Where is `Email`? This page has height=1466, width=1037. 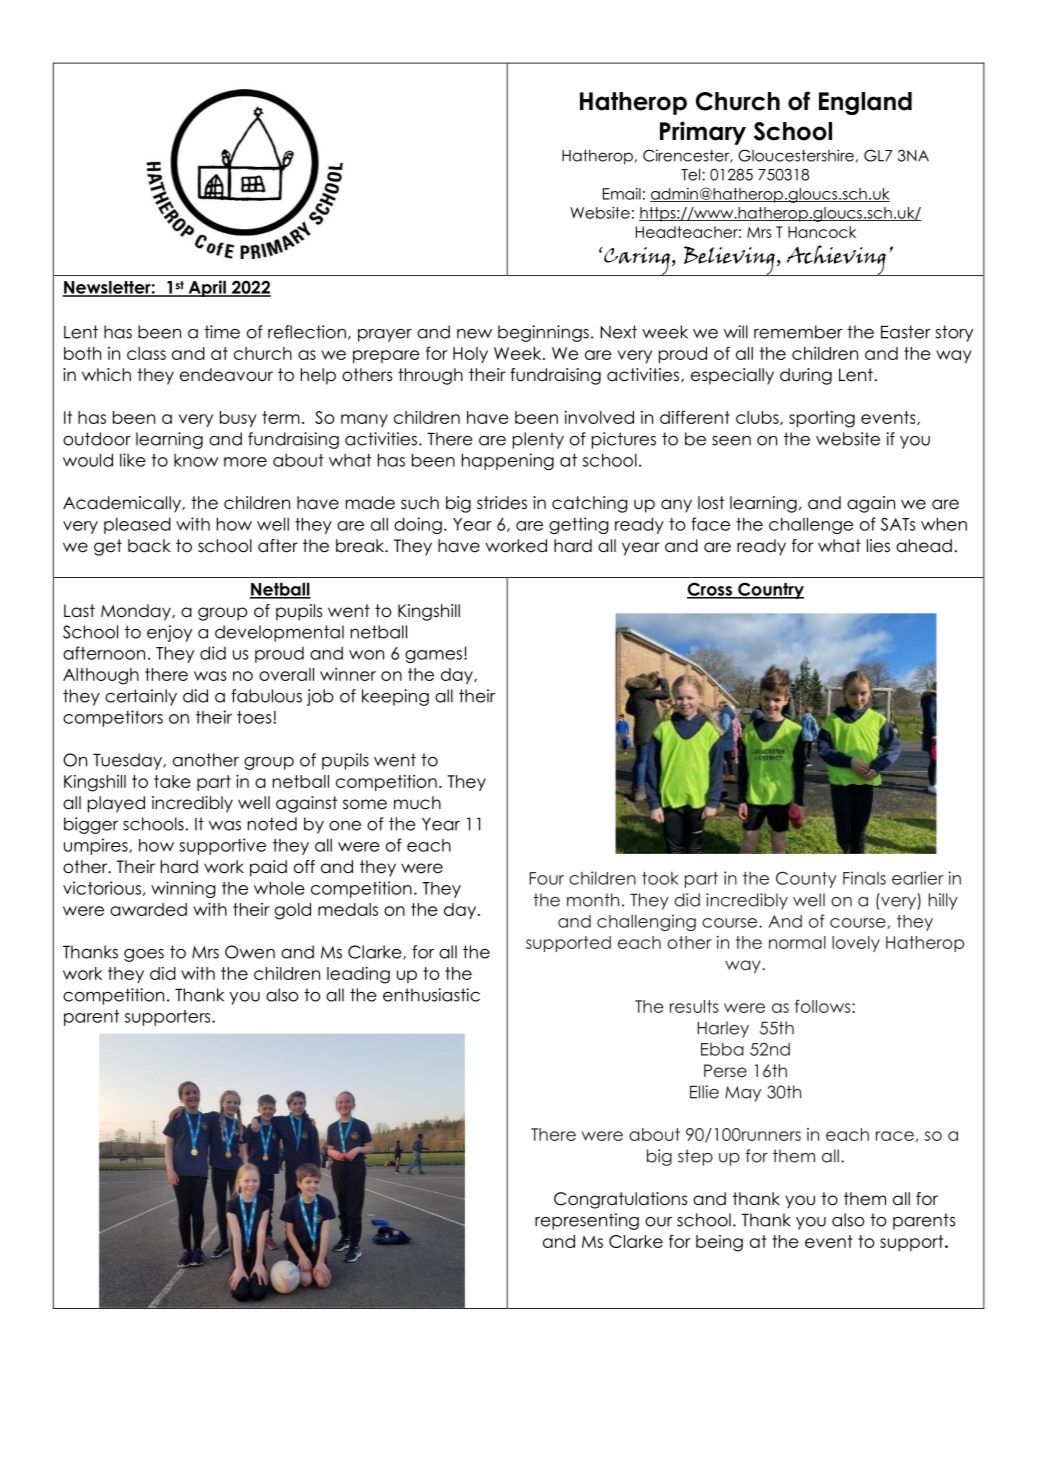
Email is located at coordinates (622, 194).
